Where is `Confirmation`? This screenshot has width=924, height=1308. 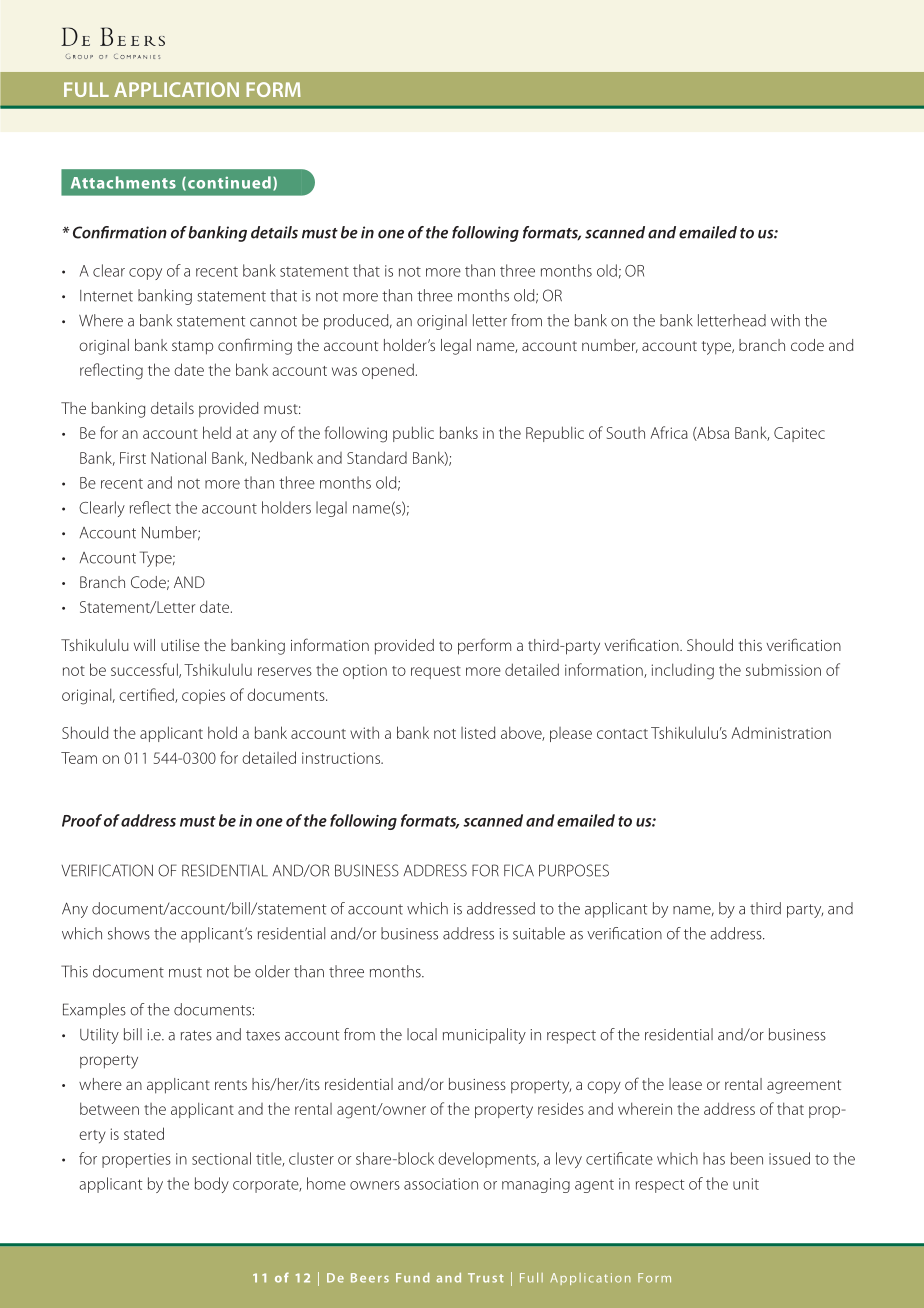
Confirmation is located at coordinates (120, 232).
